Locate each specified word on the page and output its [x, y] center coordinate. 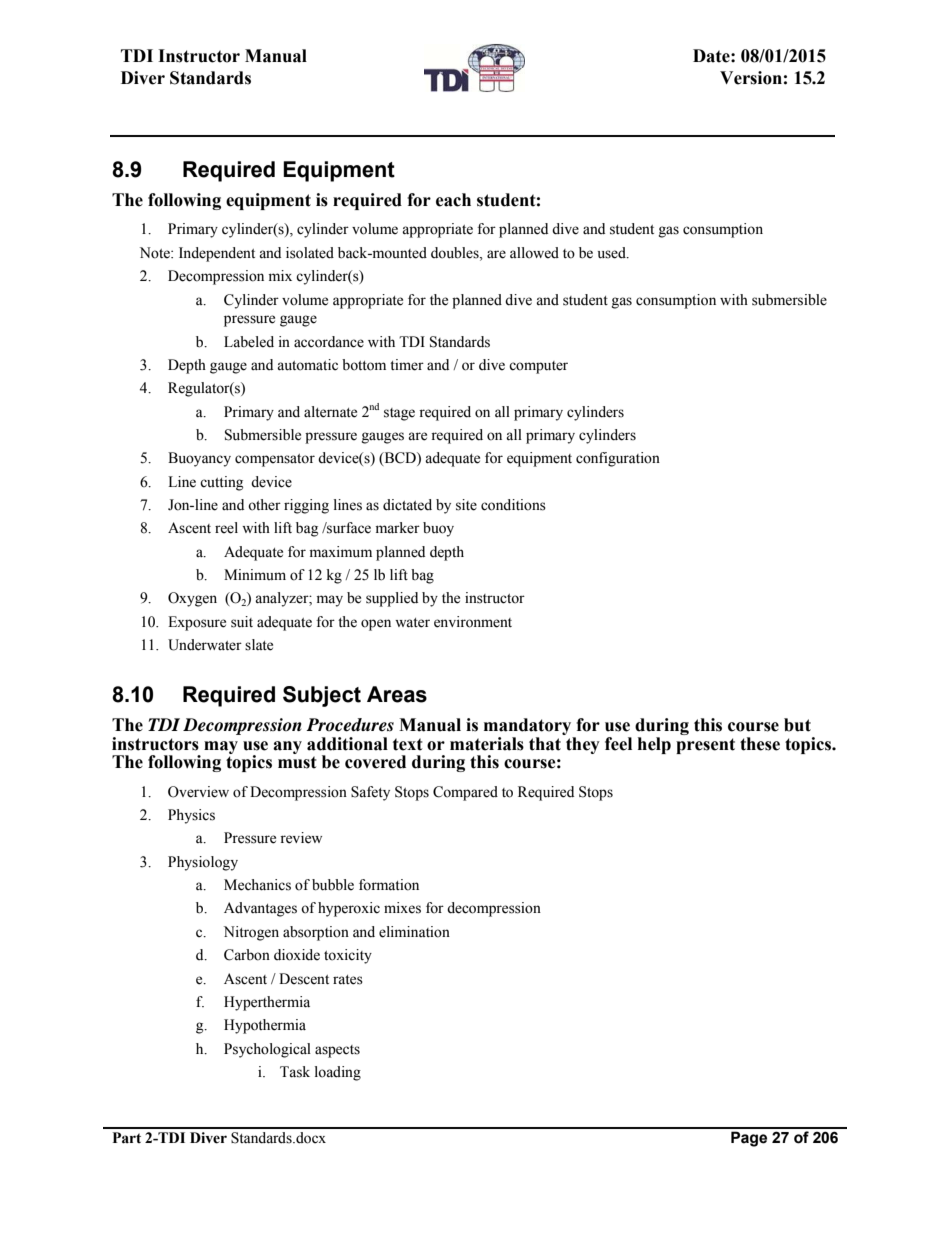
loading [338, 1073]
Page [749, 1139]
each [453, 200]
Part [127, 1138]
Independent [217, 254]
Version [751, 78]
